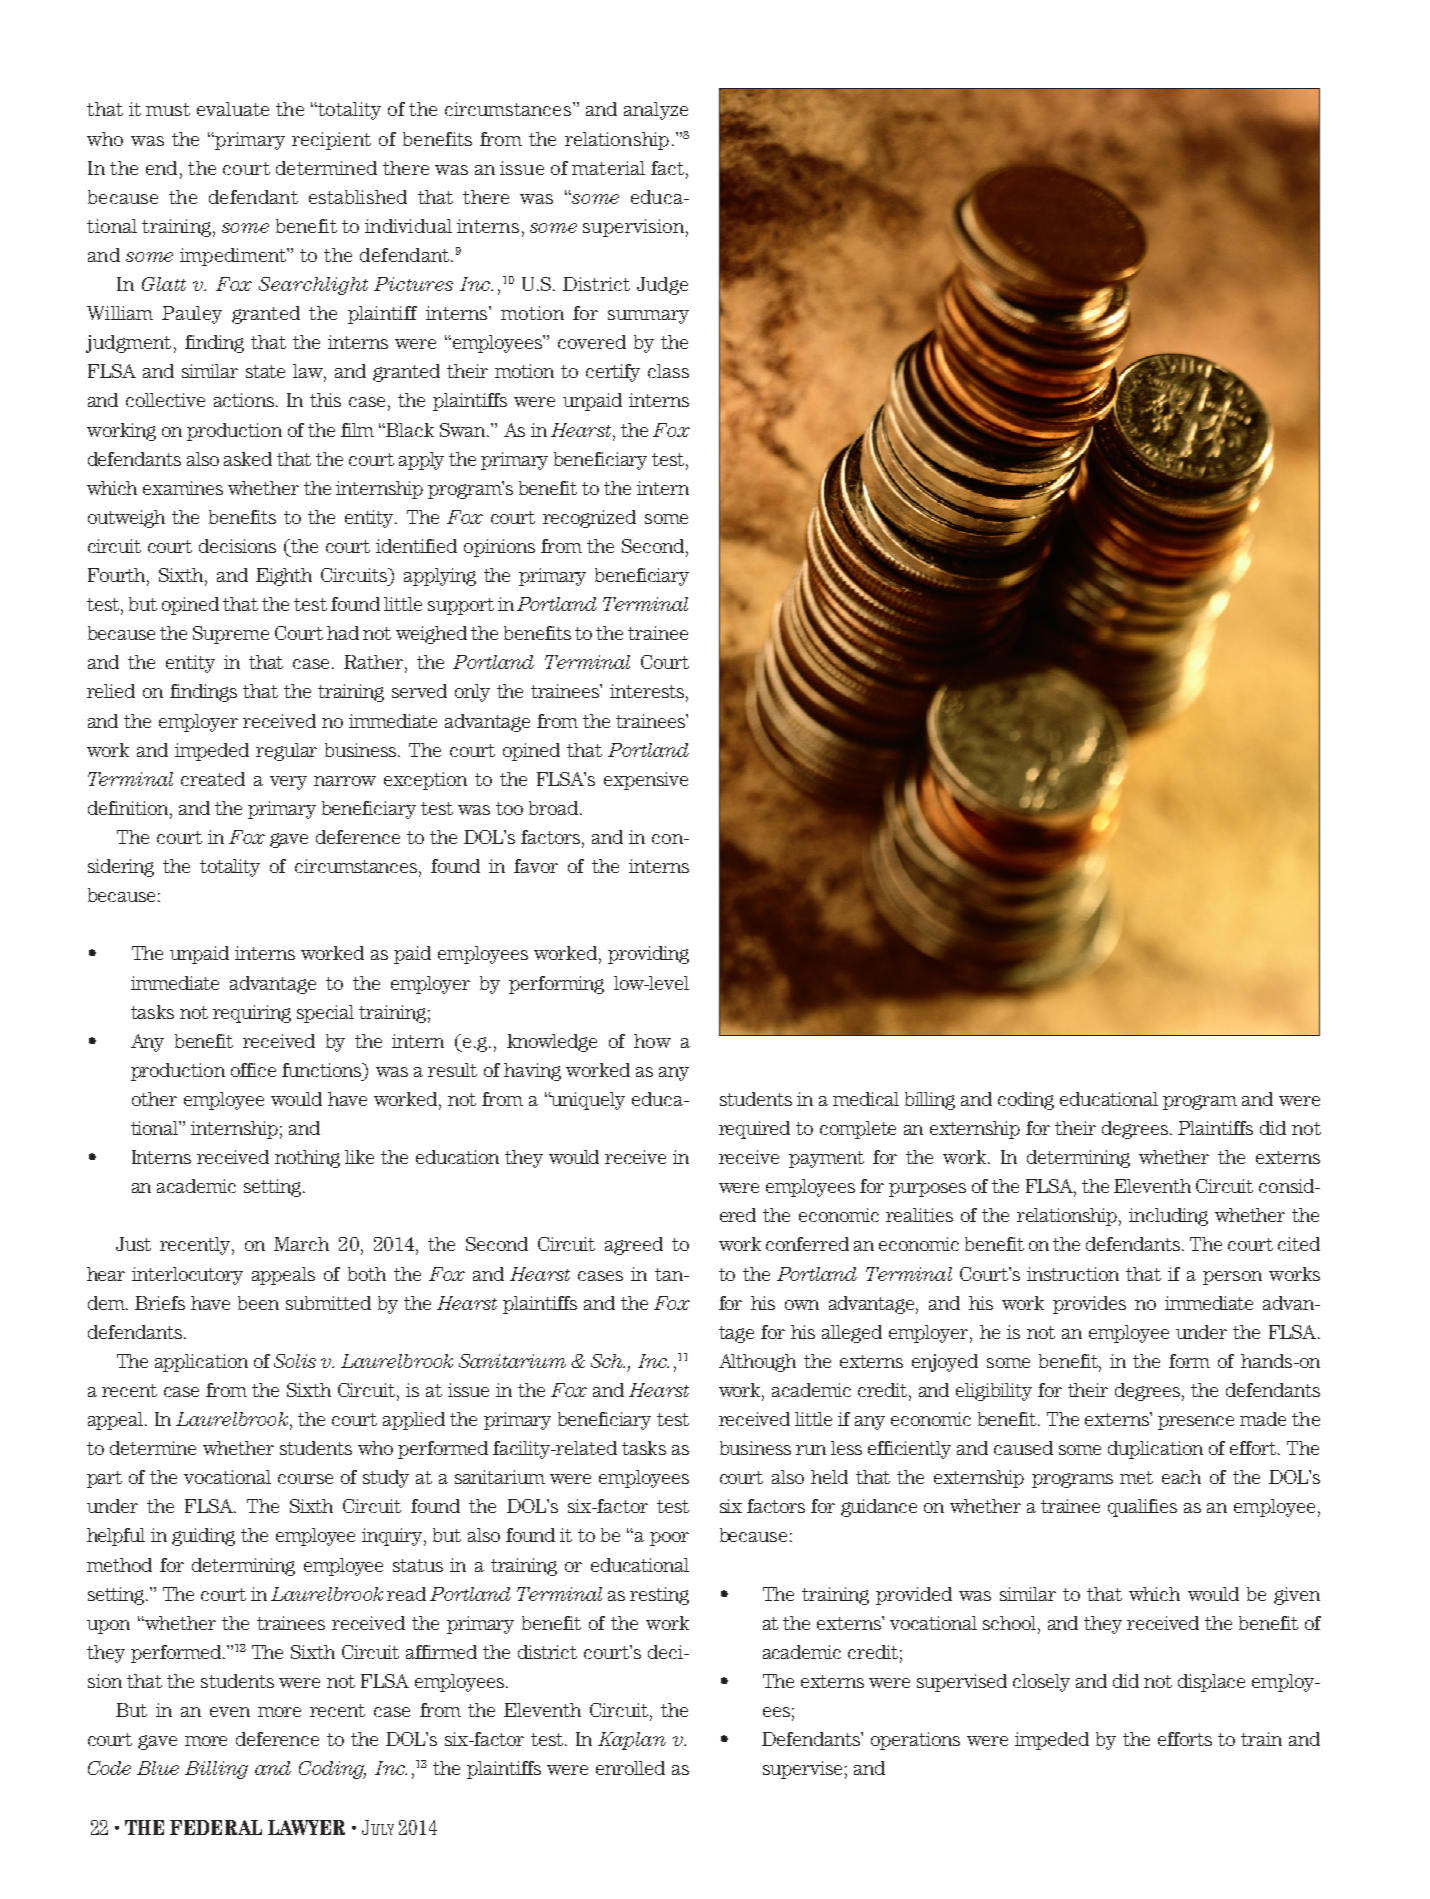 The width and height of the screenshot is (1430, 1899). Describe the element at coordinates (866, 1099) in the screenshot. I see `medical` at that location.
